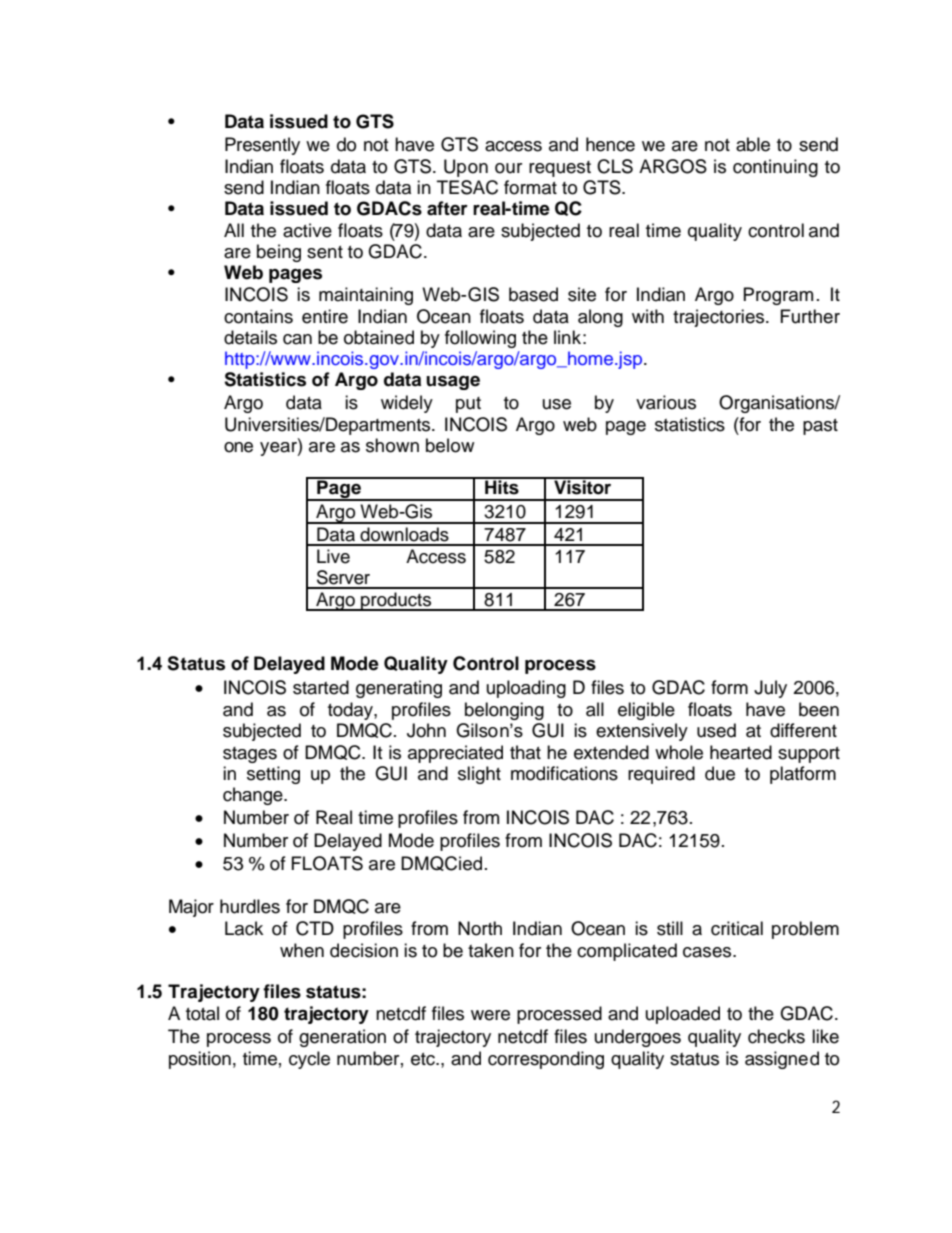 This screenshot has height=1233, width=952. Describe the element at coordinates (307, 230) in the screenshot. I see `active` at that location.
